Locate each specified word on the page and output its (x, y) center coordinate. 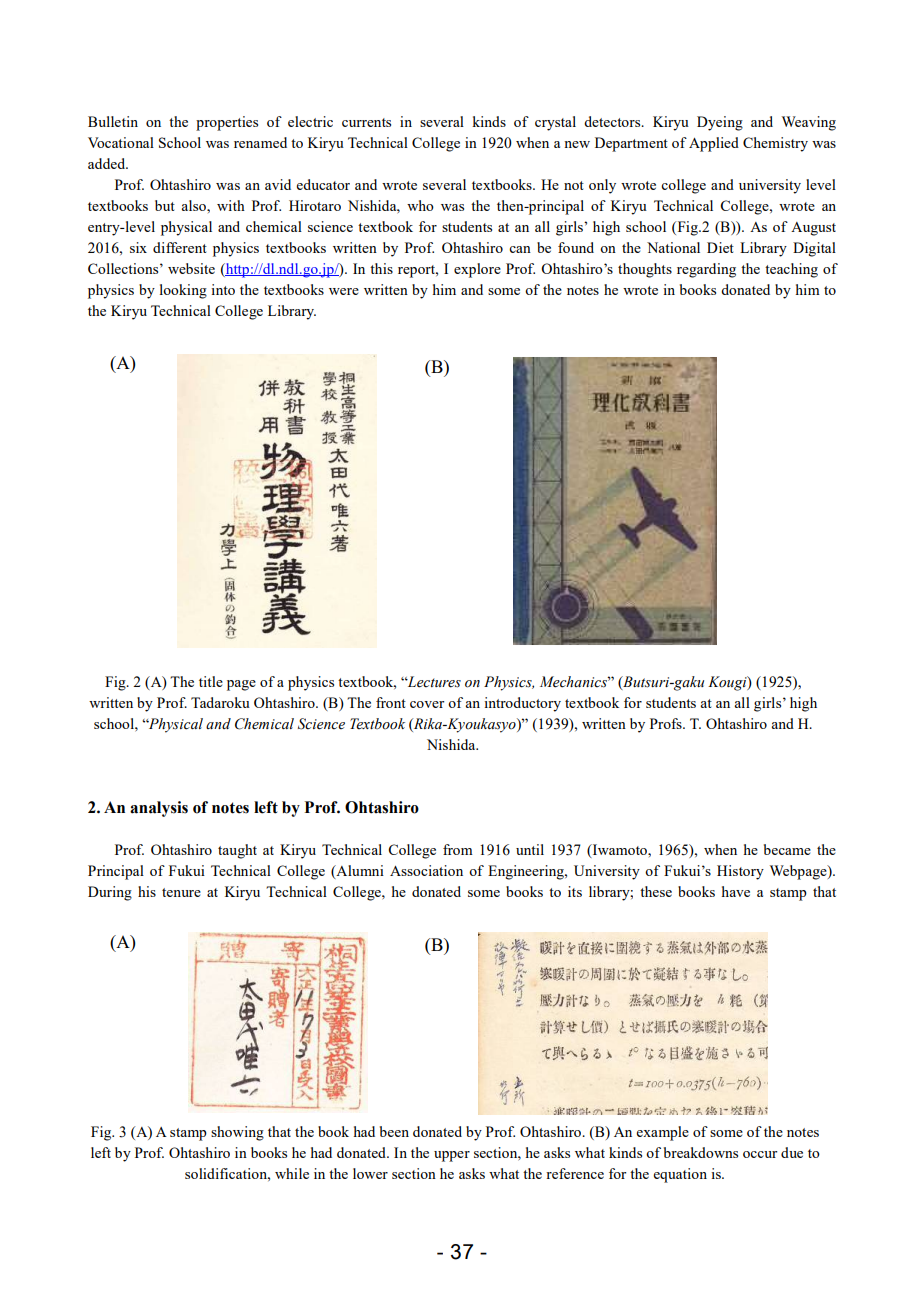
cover (427, 704)
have (735, 891)
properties (227, 123)
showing (237, 1133)
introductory (522, 704)
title (211, 681)
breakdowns (701, 1152)
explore (477, 270)
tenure (181, 892)
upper (452, 1156)
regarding (706, 270)
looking (183, 291)
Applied (714, 144)
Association (426, 870)
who (420, 205)
